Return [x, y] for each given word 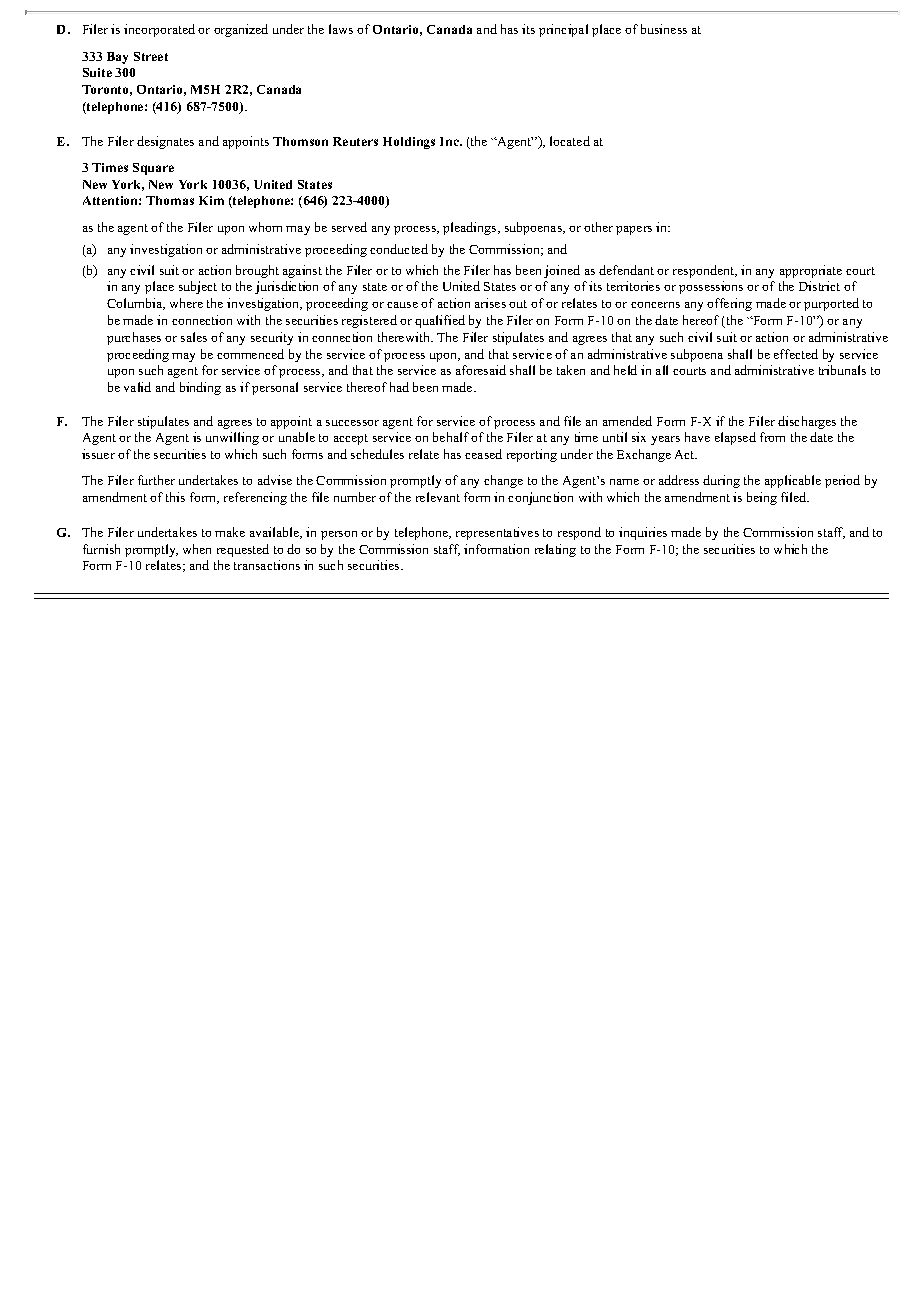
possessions [711, 287]
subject [198, 287]
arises [490, 303]
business [664, 29]
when [197, 549]
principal [563, 30]
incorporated [159, 30]
